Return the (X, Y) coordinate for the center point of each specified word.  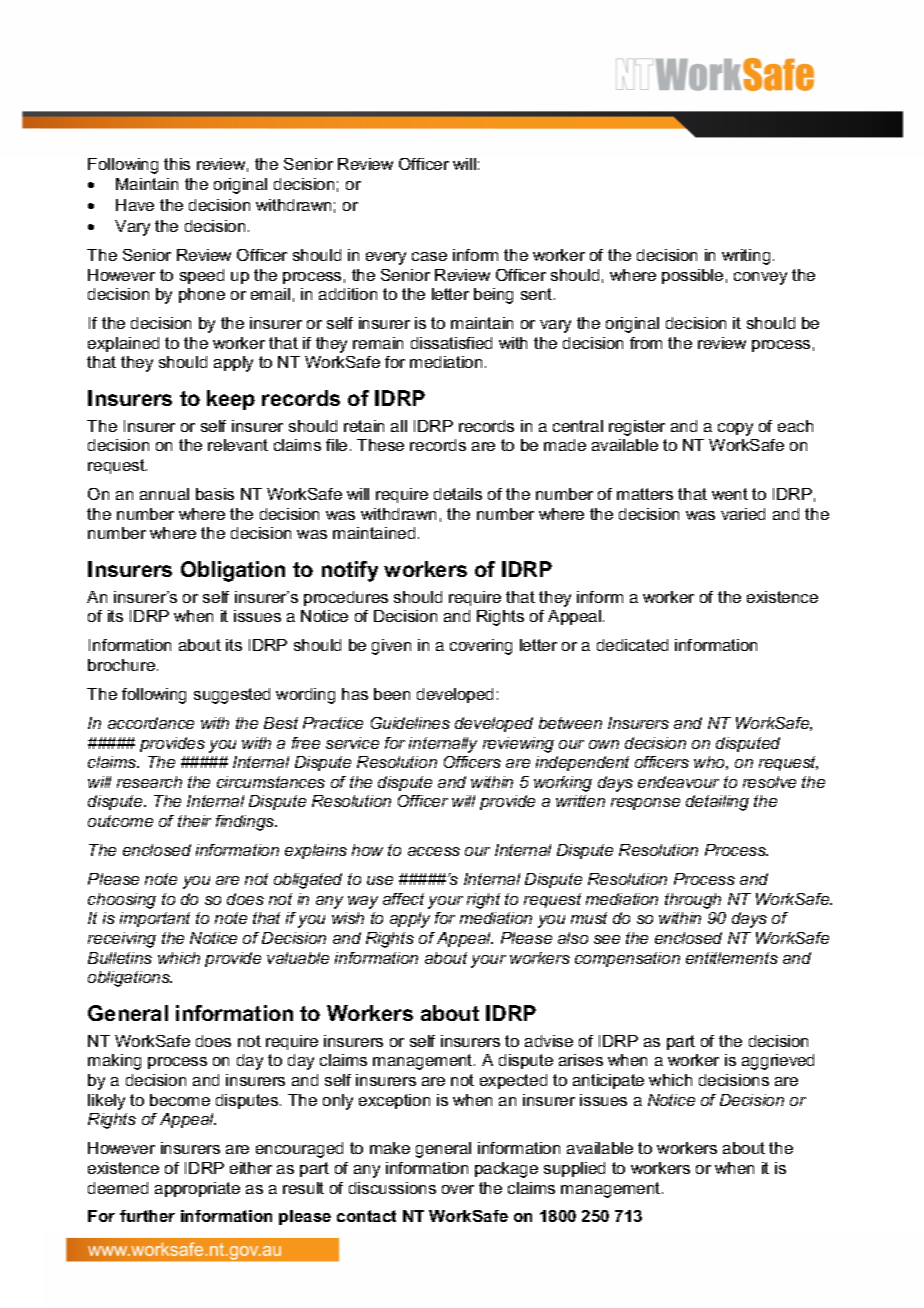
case (429, 256)
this (177, 164)
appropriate (197, 1189)
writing (746, 257)
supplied (574, 1169)
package (506, 1170)
